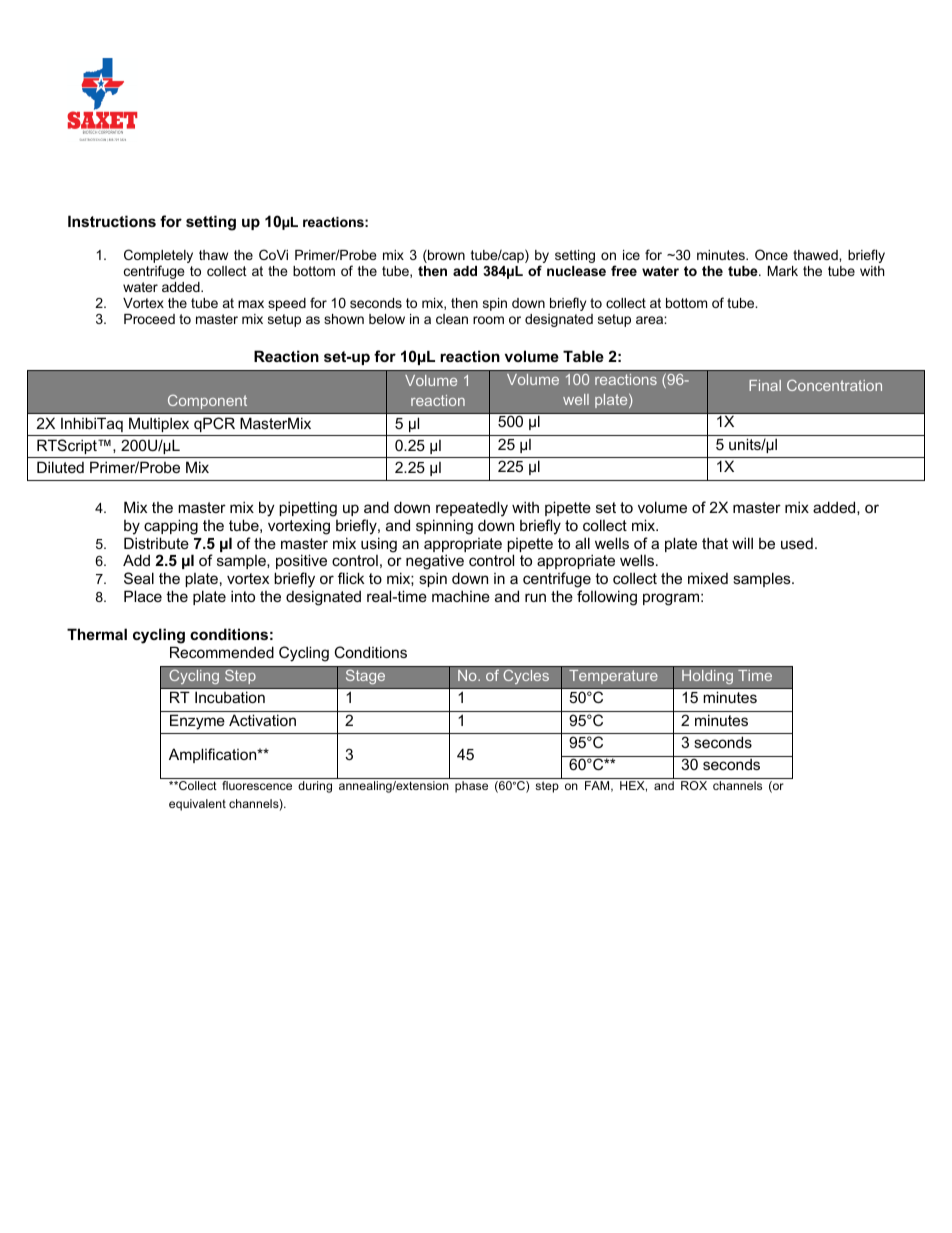 This screenshot has width=952, height=1233. What do you see at coordinates (452, 319) in the screenshot?
I see `clean` at bounding box center [452, 319].
